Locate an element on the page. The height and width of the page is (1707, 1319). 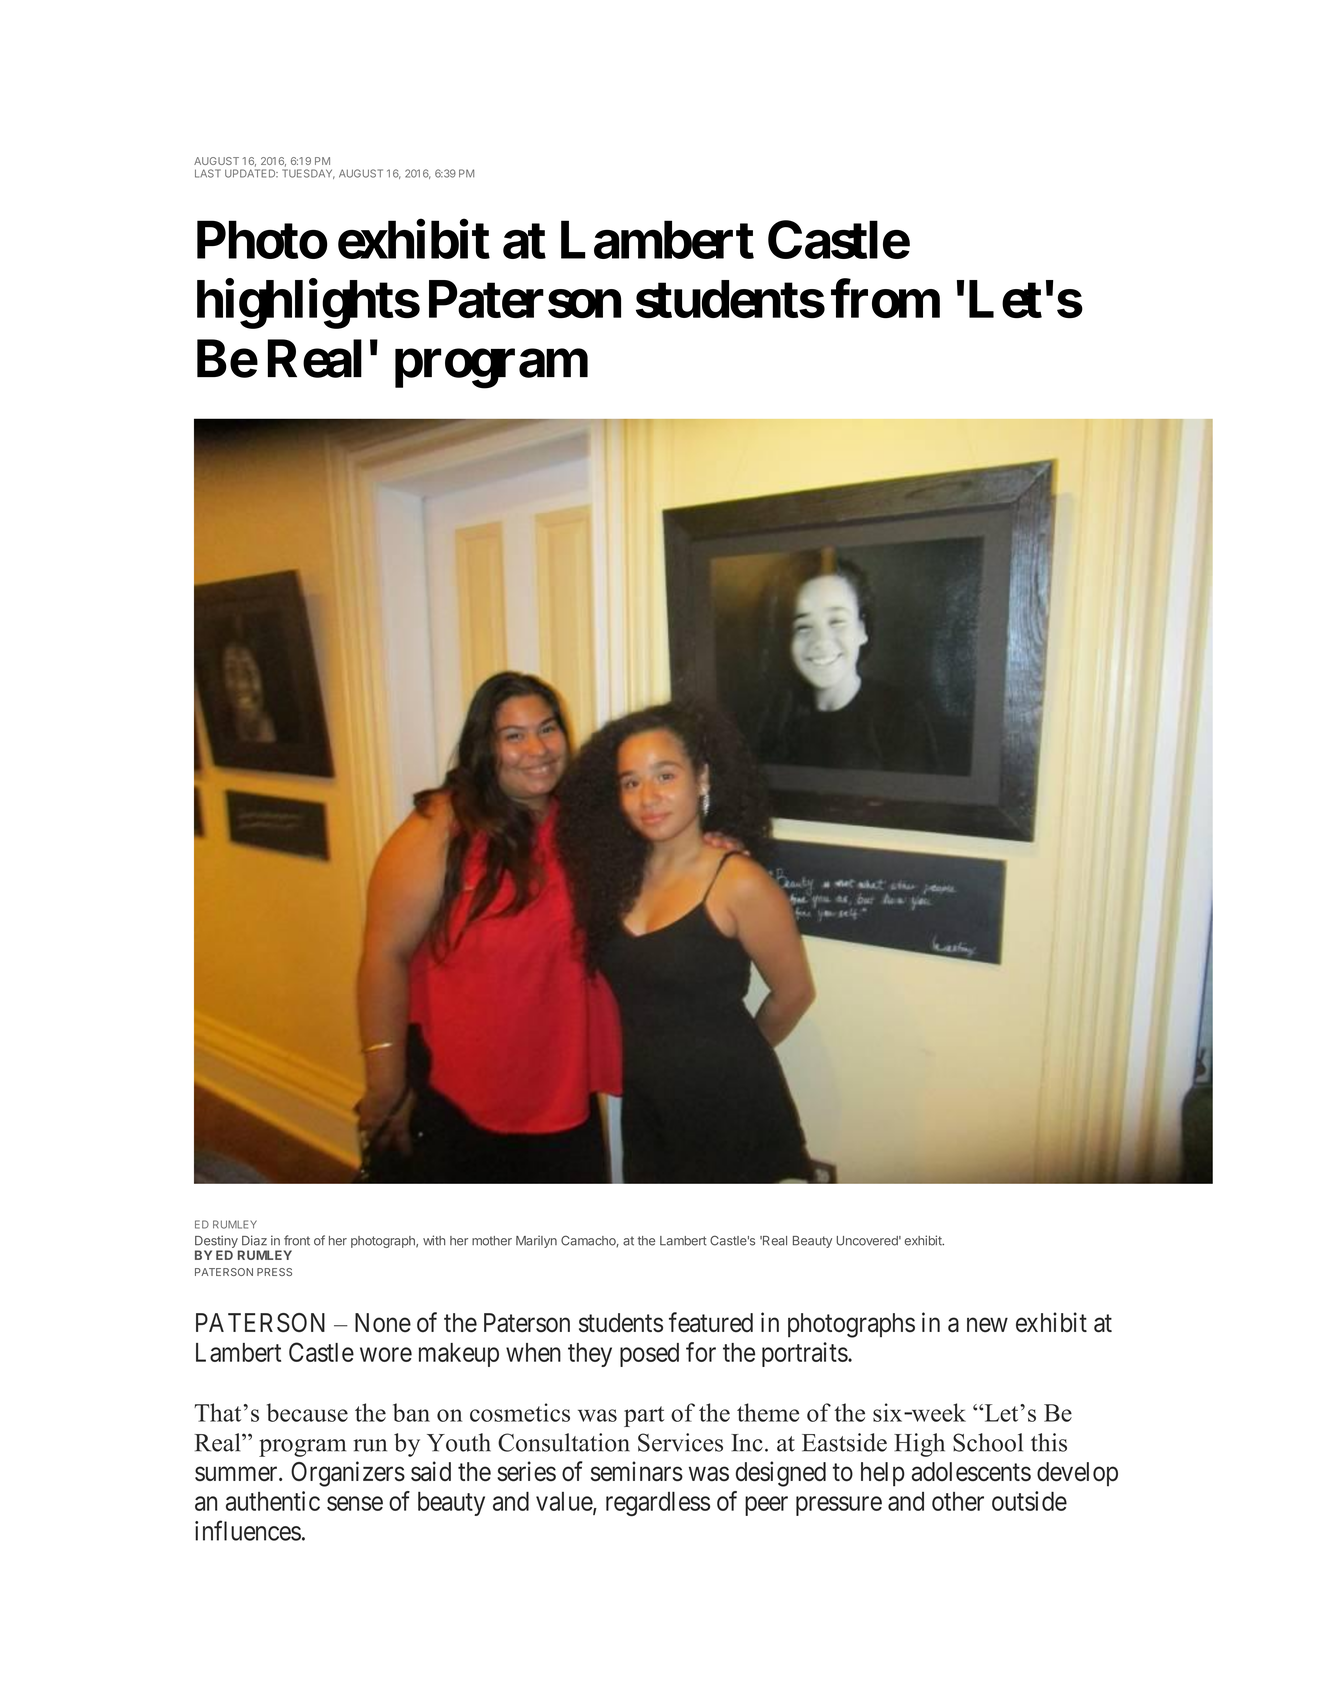
front is located at coordinates (297, 1240).
